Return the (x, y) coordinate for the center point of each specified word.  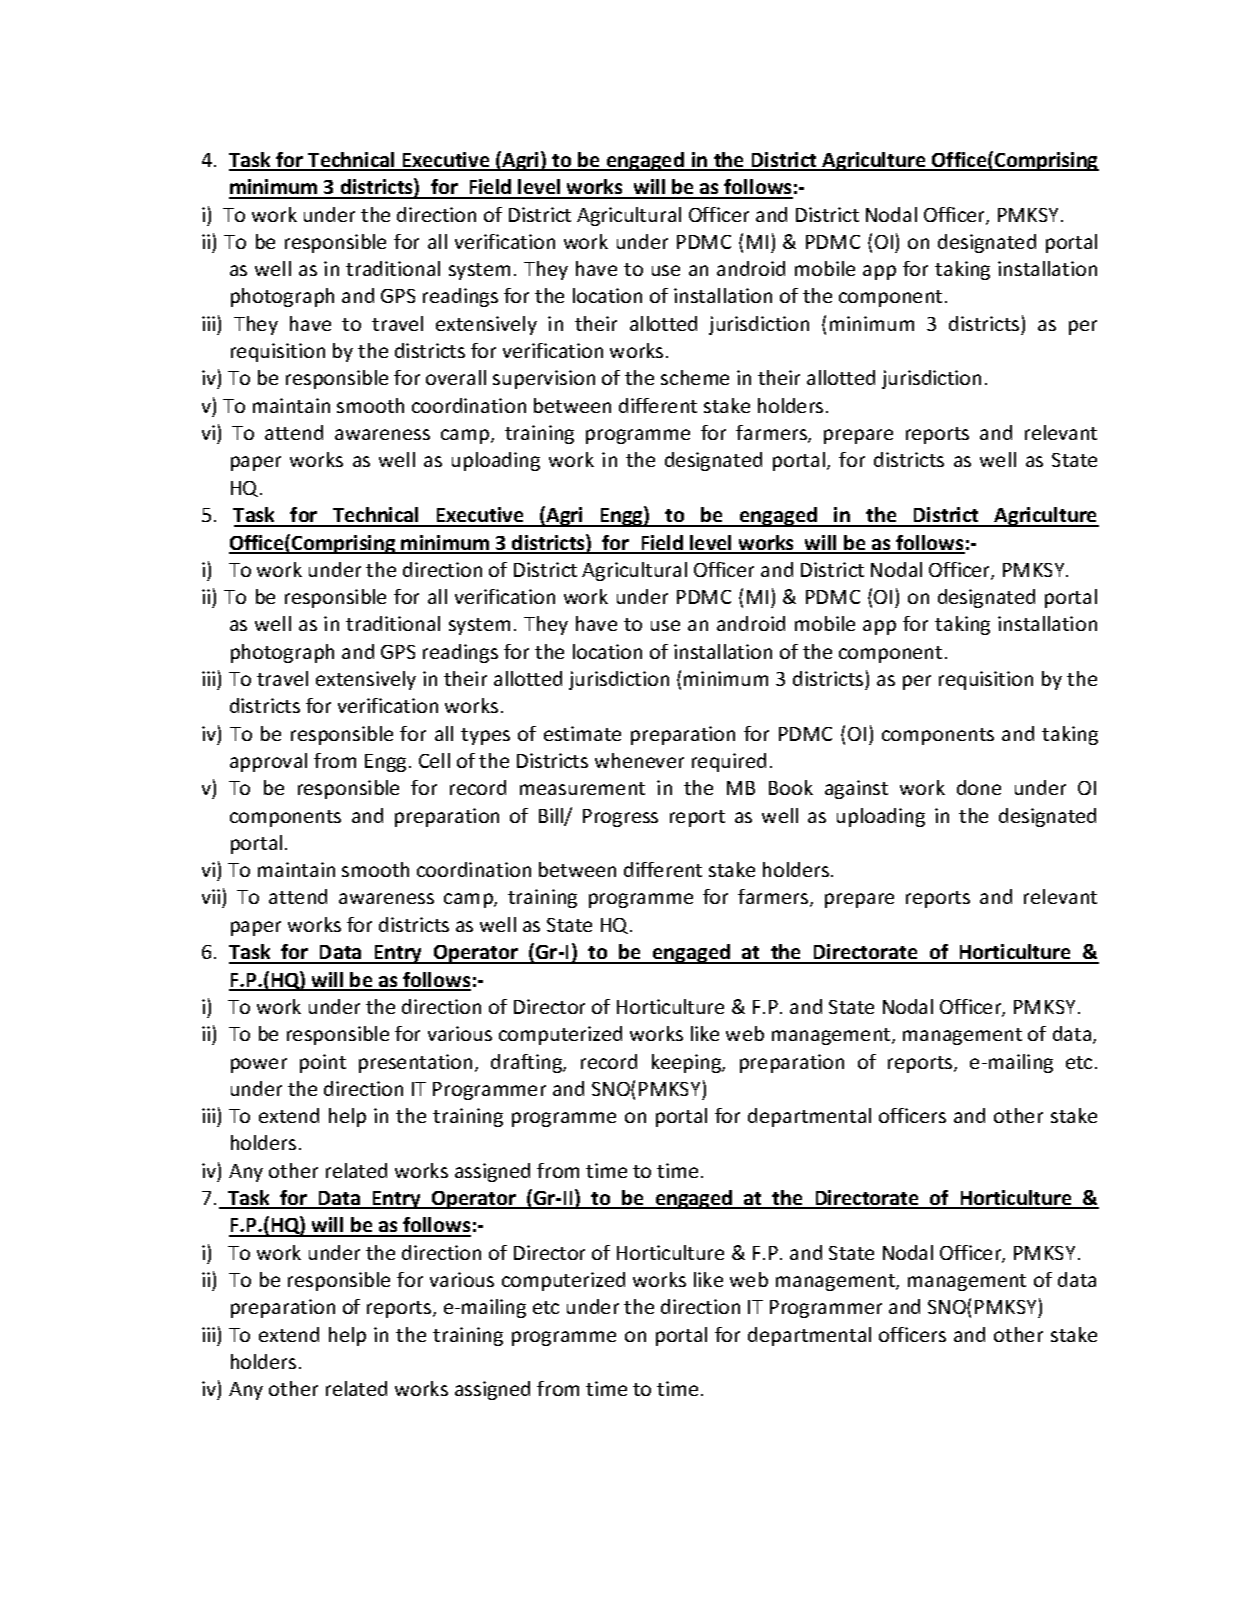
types (485, 736)
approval (268, 762)
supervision (544, 379)
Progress (620, 818)
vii (212, 898)
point (323, 1063)
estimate (582, 733)
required (729, 762)
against (856, 789)
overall (456, 377)
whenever (639, 760)
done (979, 787)
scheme (695, 377)
